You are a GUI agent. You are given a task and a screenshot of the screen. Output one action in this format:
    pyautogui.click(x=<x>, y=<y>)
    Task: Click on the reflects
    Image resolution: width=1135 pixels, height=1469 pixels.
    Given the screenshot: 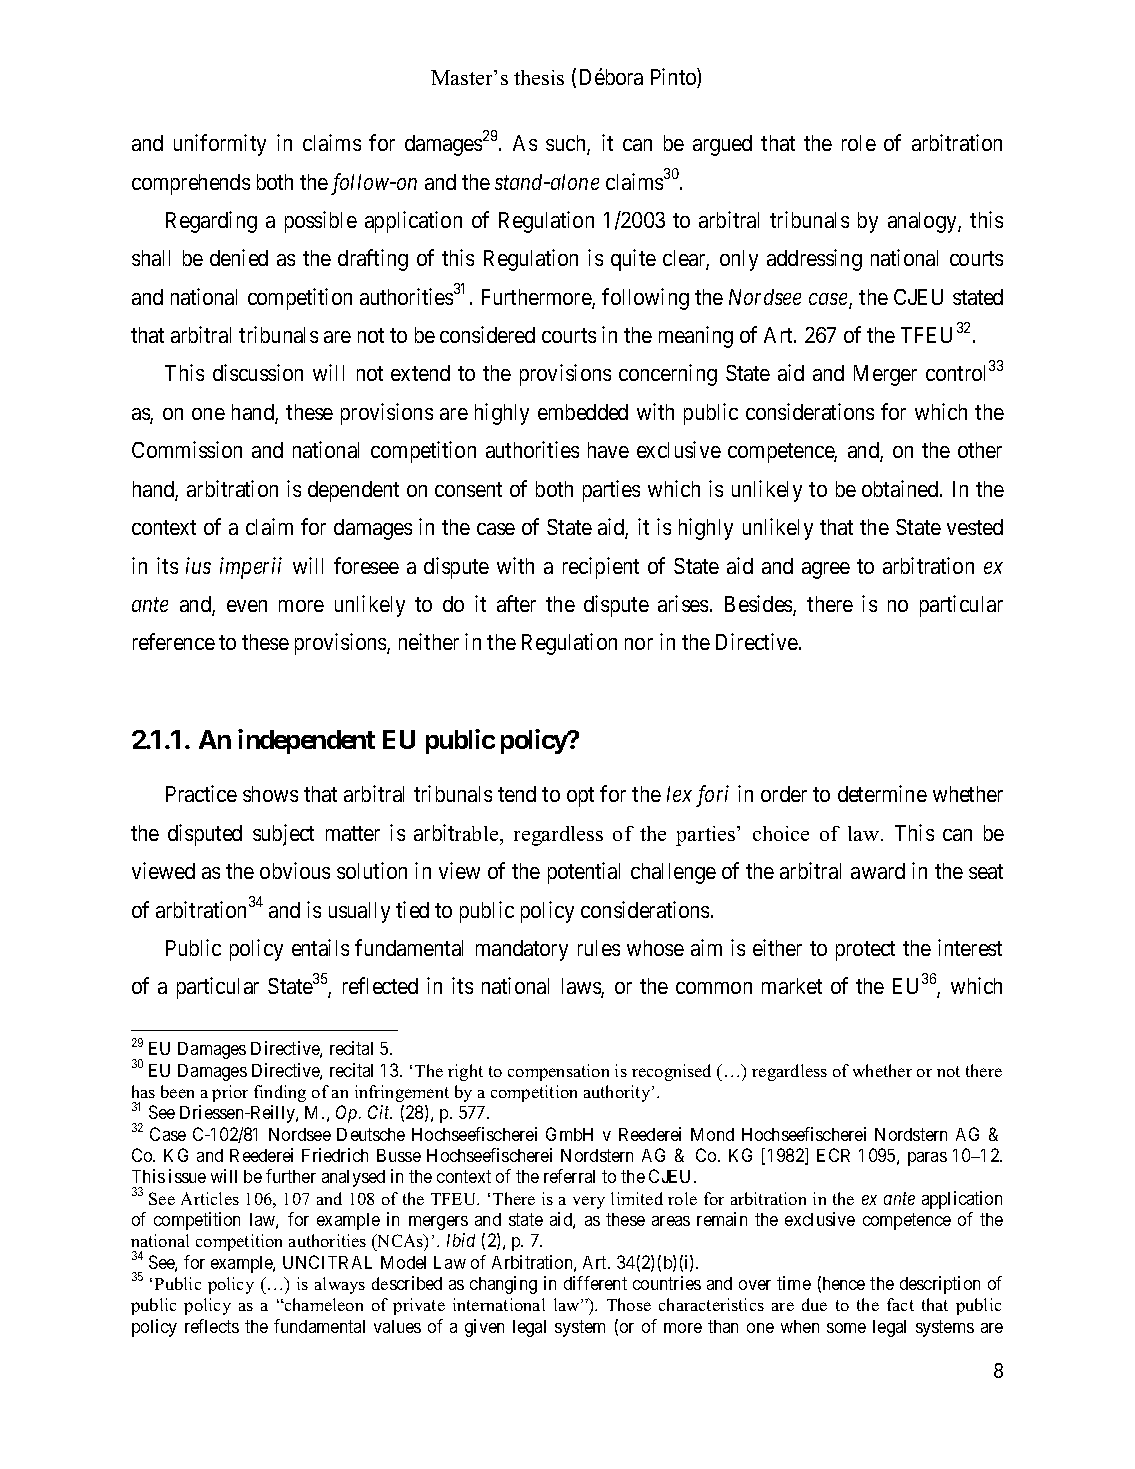 What is the action you would take?
    pyautogui.click(x=212, y=1326)
